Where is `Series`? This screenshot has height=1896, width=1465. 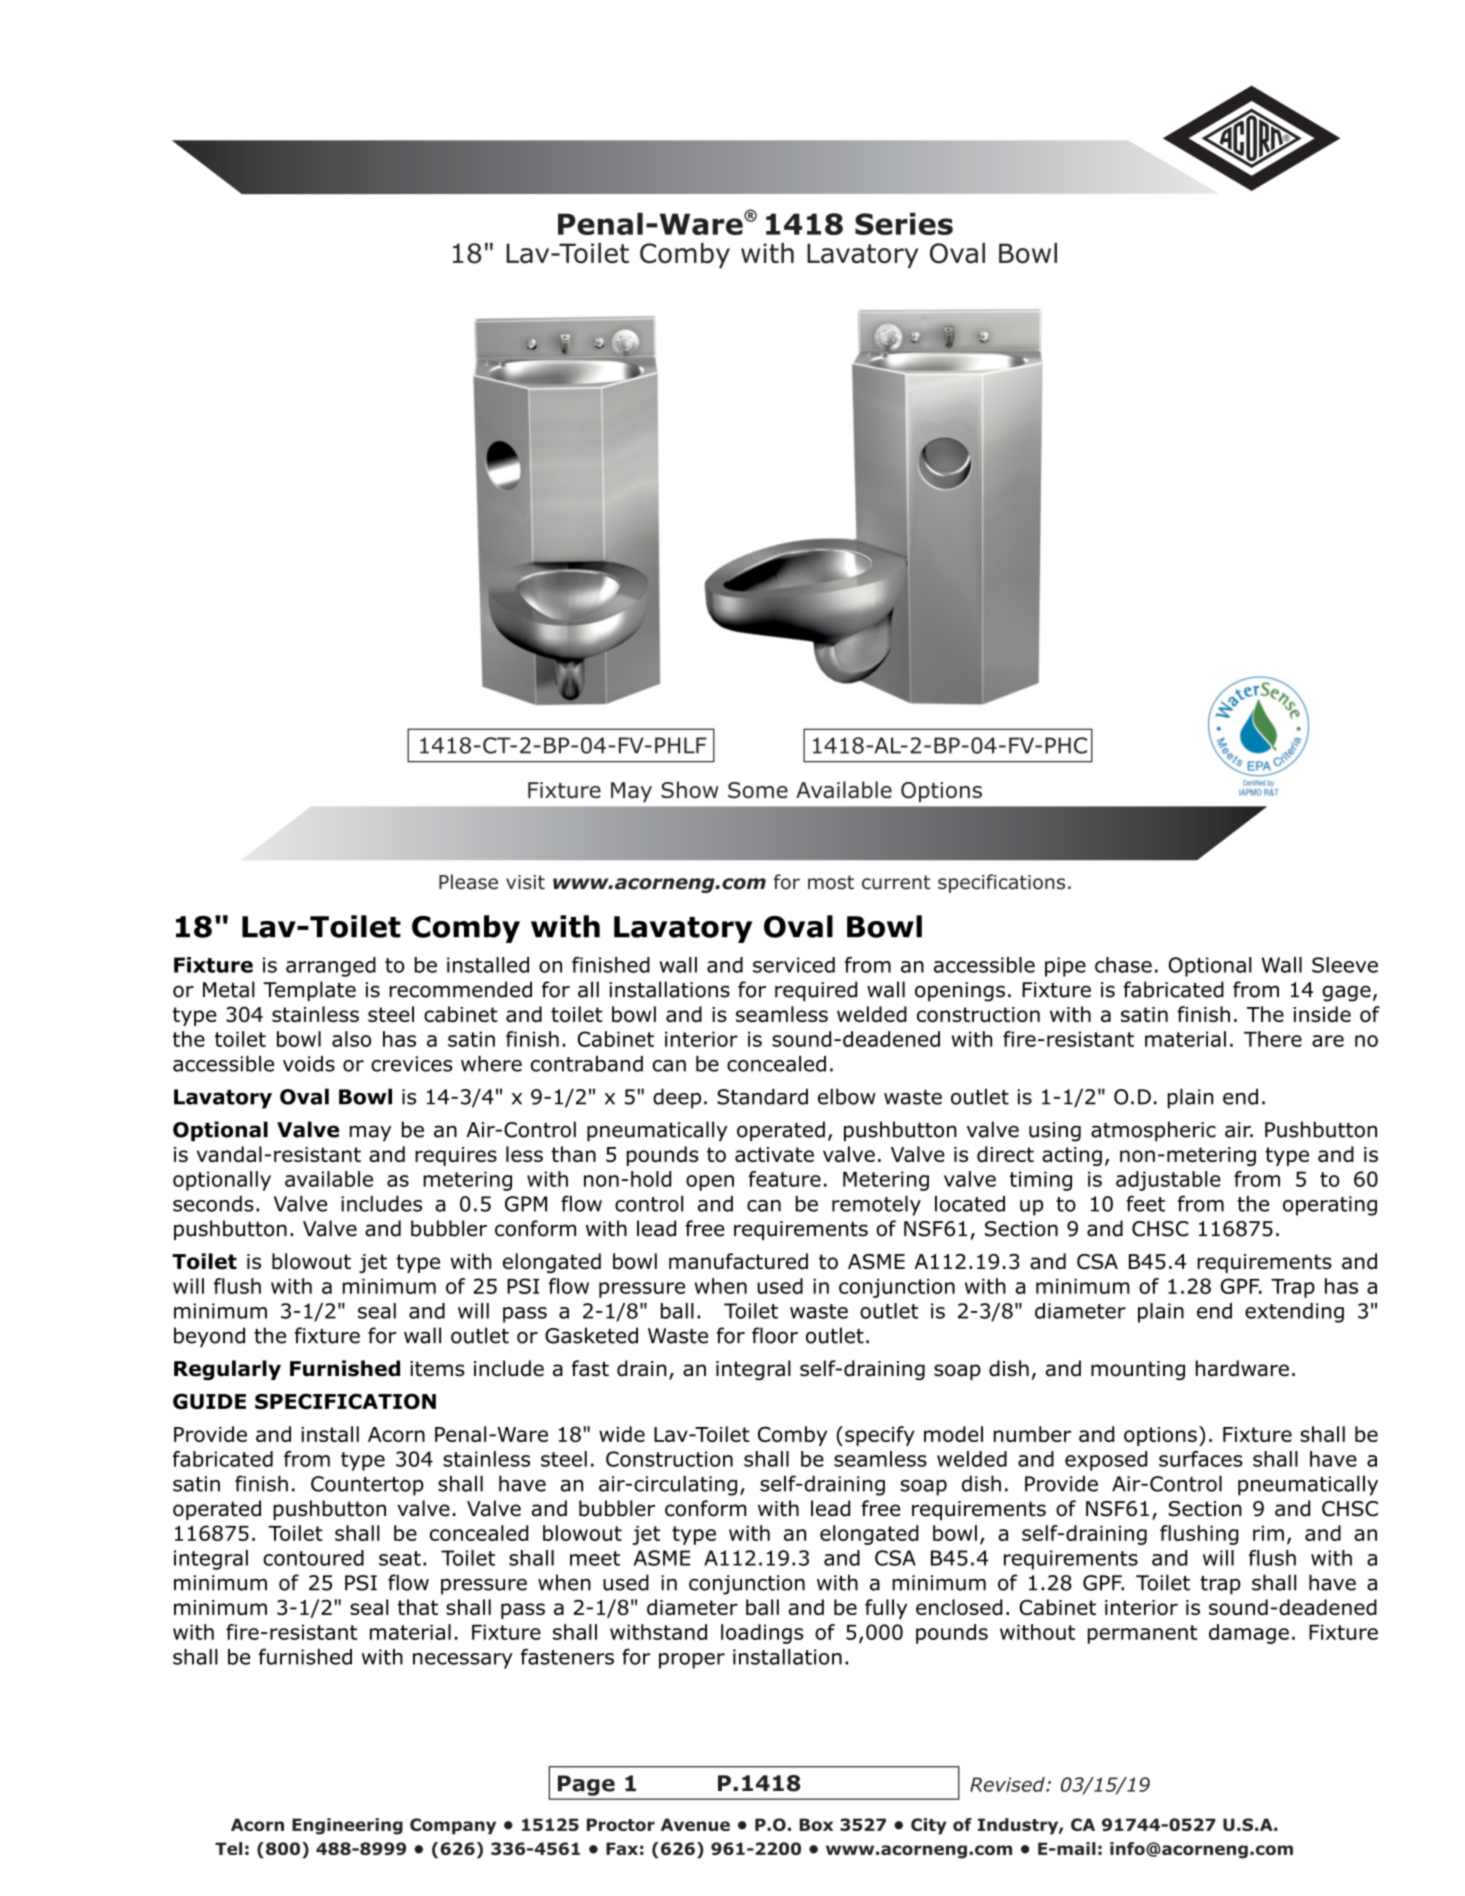 Series is located at coordinates (904, 224).
